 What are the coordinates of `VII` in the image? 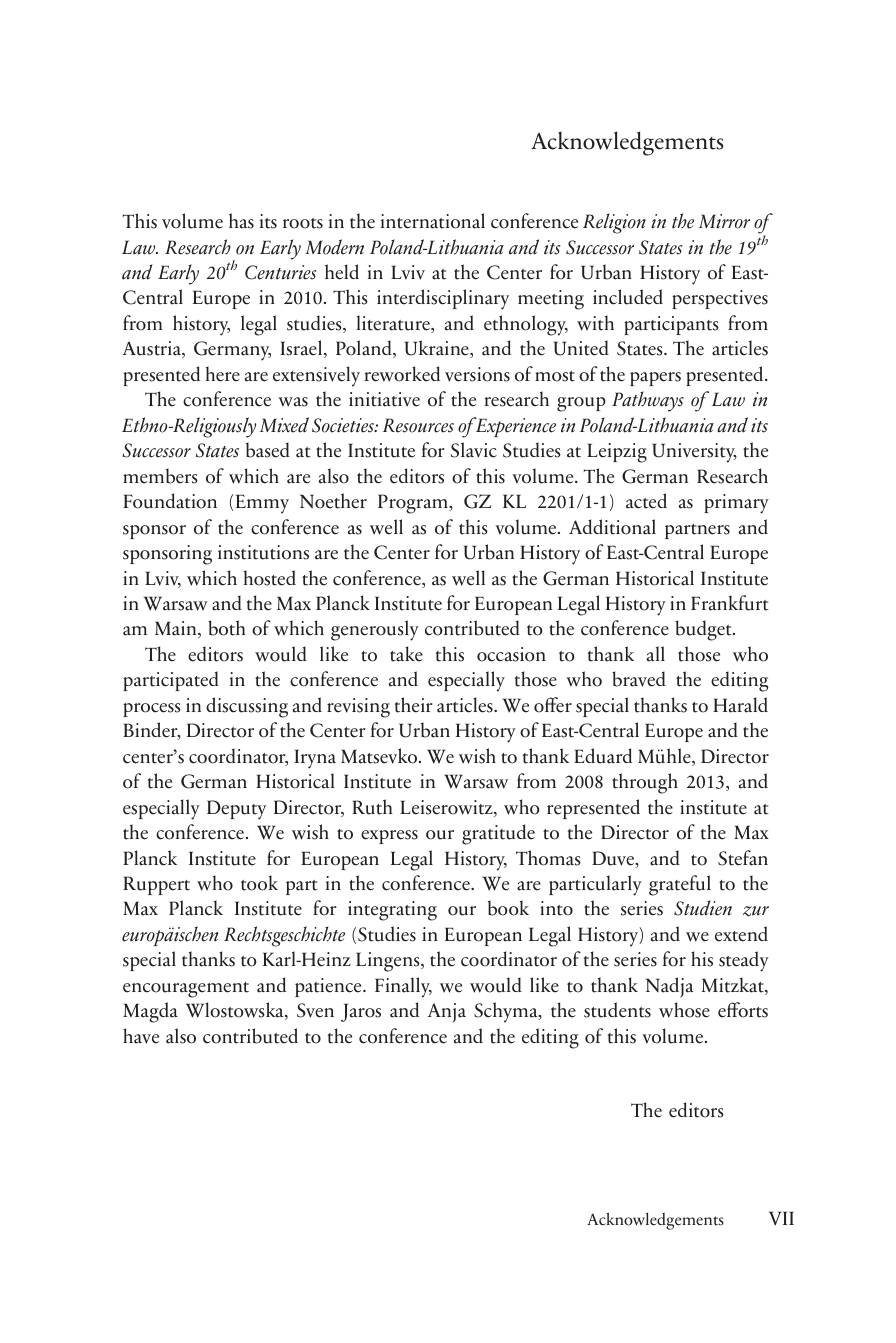 It's located at (781, 1218).
